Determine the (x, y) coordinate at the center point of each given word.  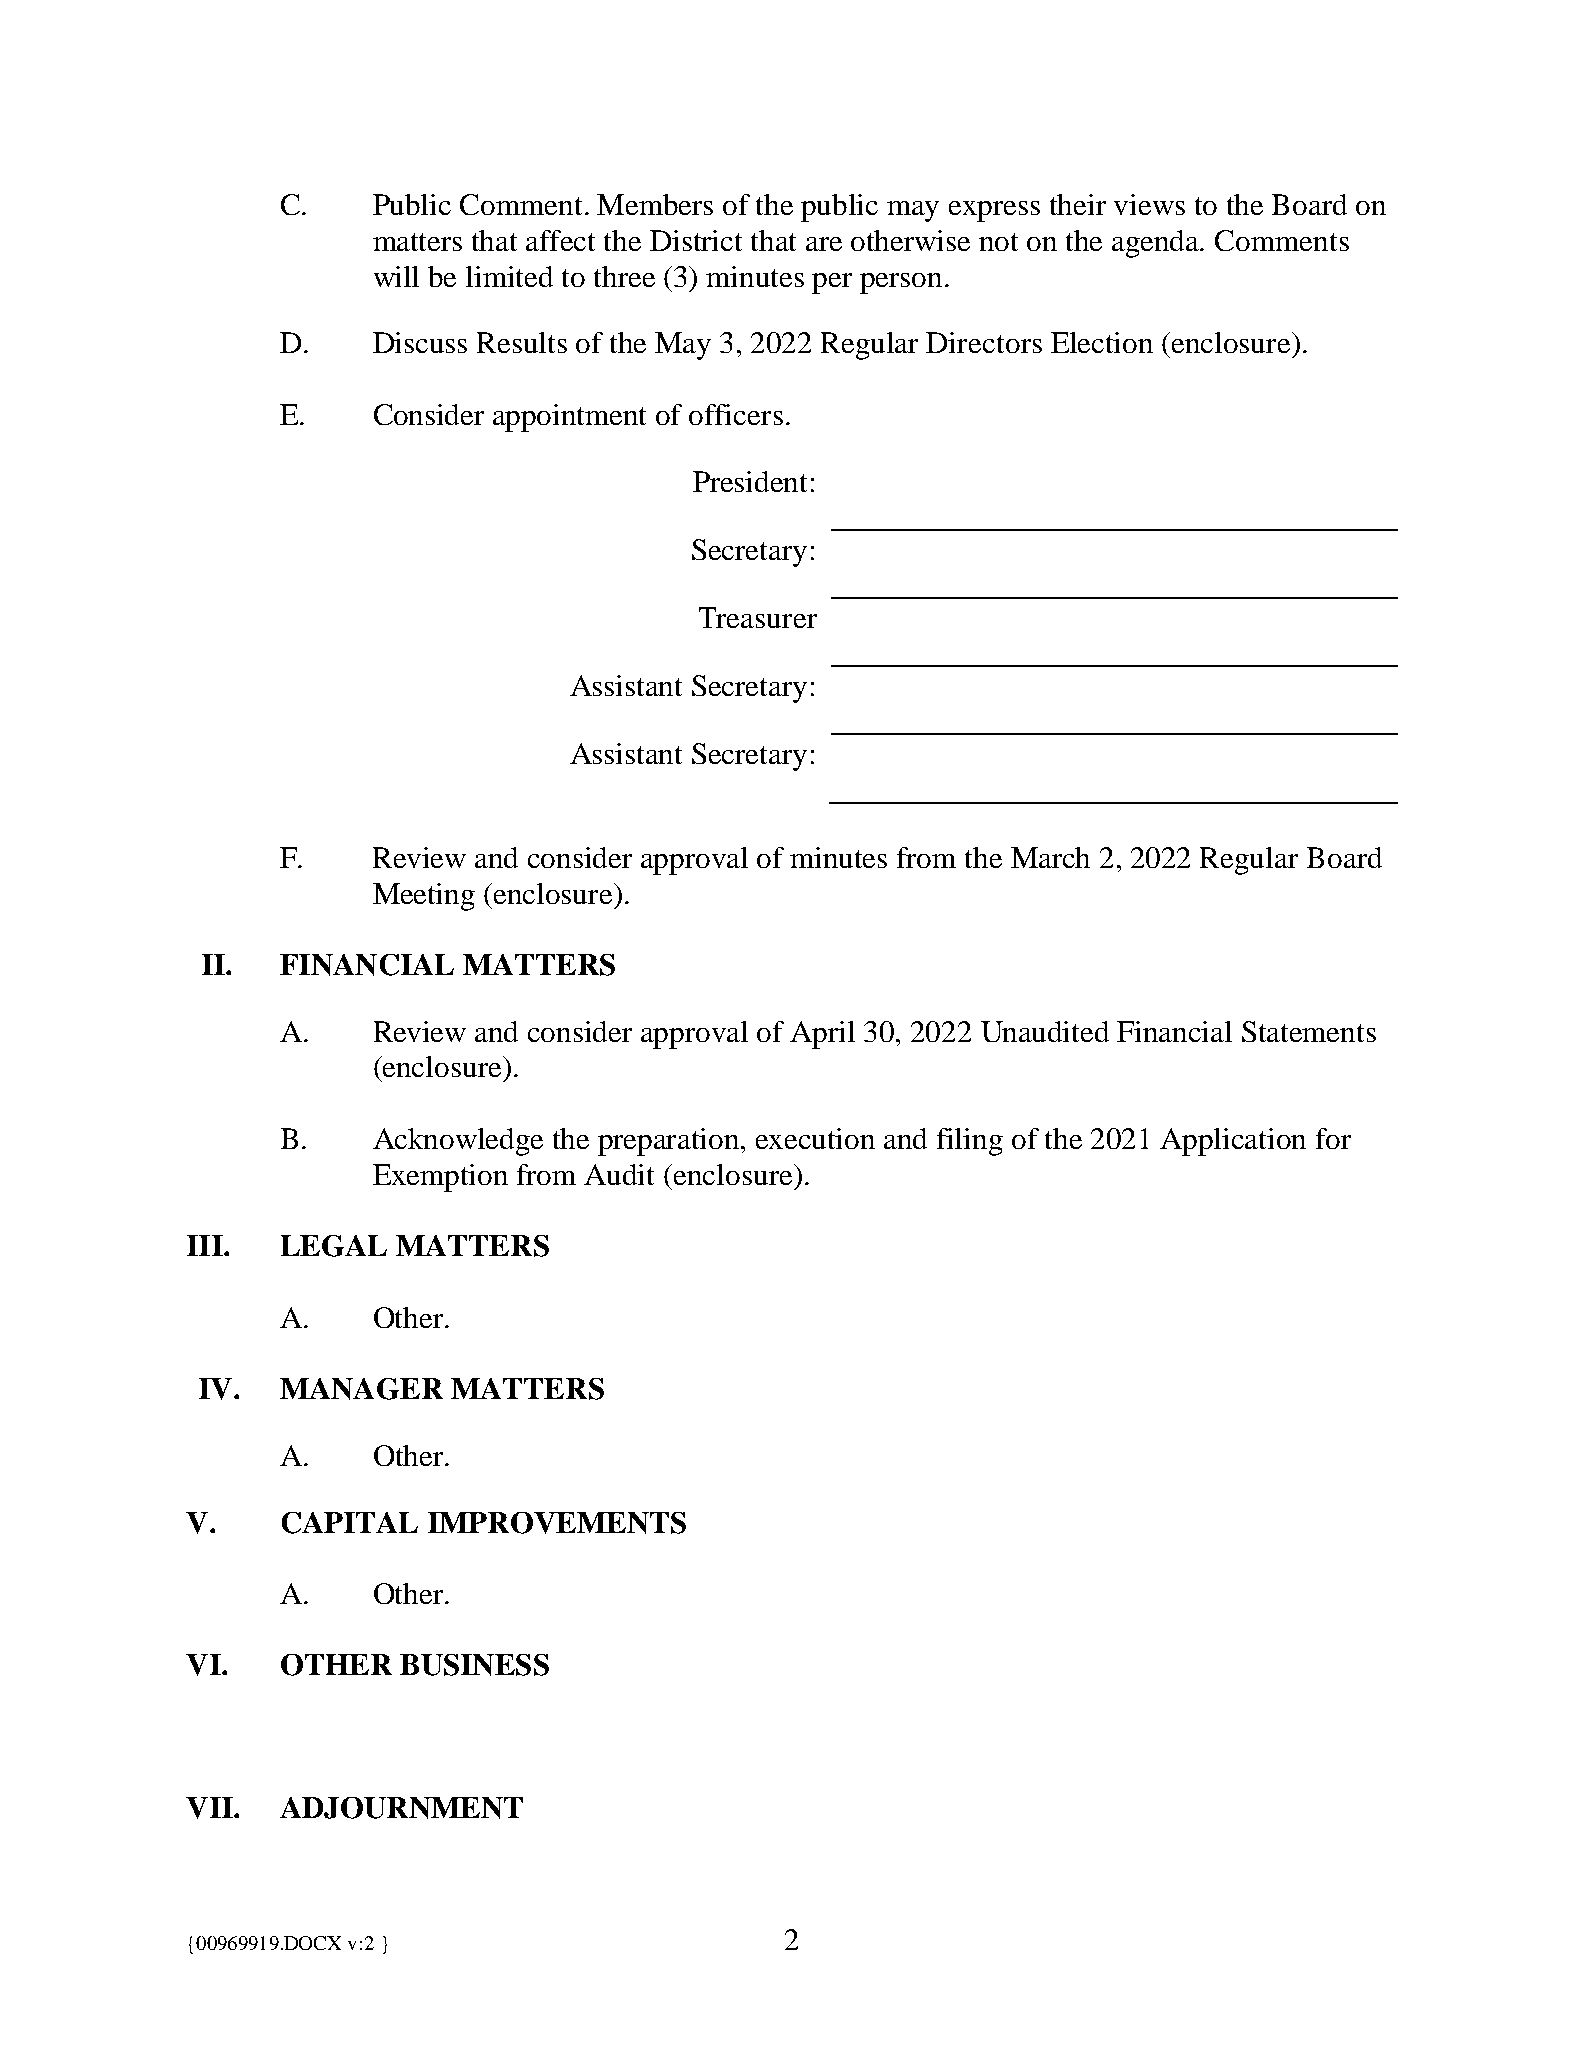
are (824, 244)
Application (1233, 1142)
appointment (569, 418)
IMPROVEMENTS (557, 1523)
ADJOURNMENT (401, 1808)
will (396, 276)
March (1050, 857)
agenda (1157, 244)
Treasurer (758, 617)
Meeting (424, 897)
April (822, 1035)
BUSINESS (474, 1665)
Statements (1309, 1031)
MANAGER (361, 1389)
